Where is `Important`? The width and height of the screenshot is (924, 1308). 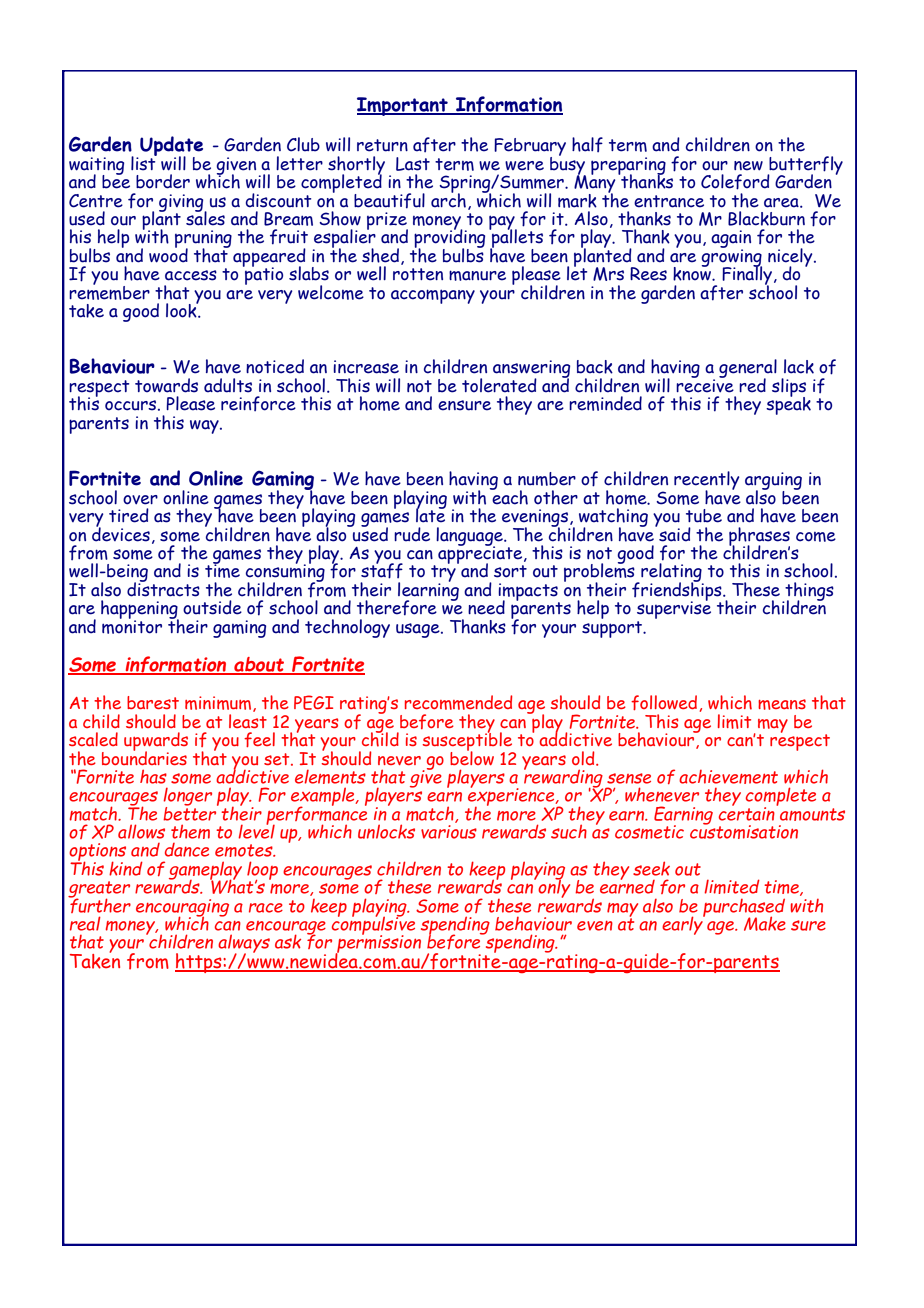
Important is located at coordinates (403, 106).
